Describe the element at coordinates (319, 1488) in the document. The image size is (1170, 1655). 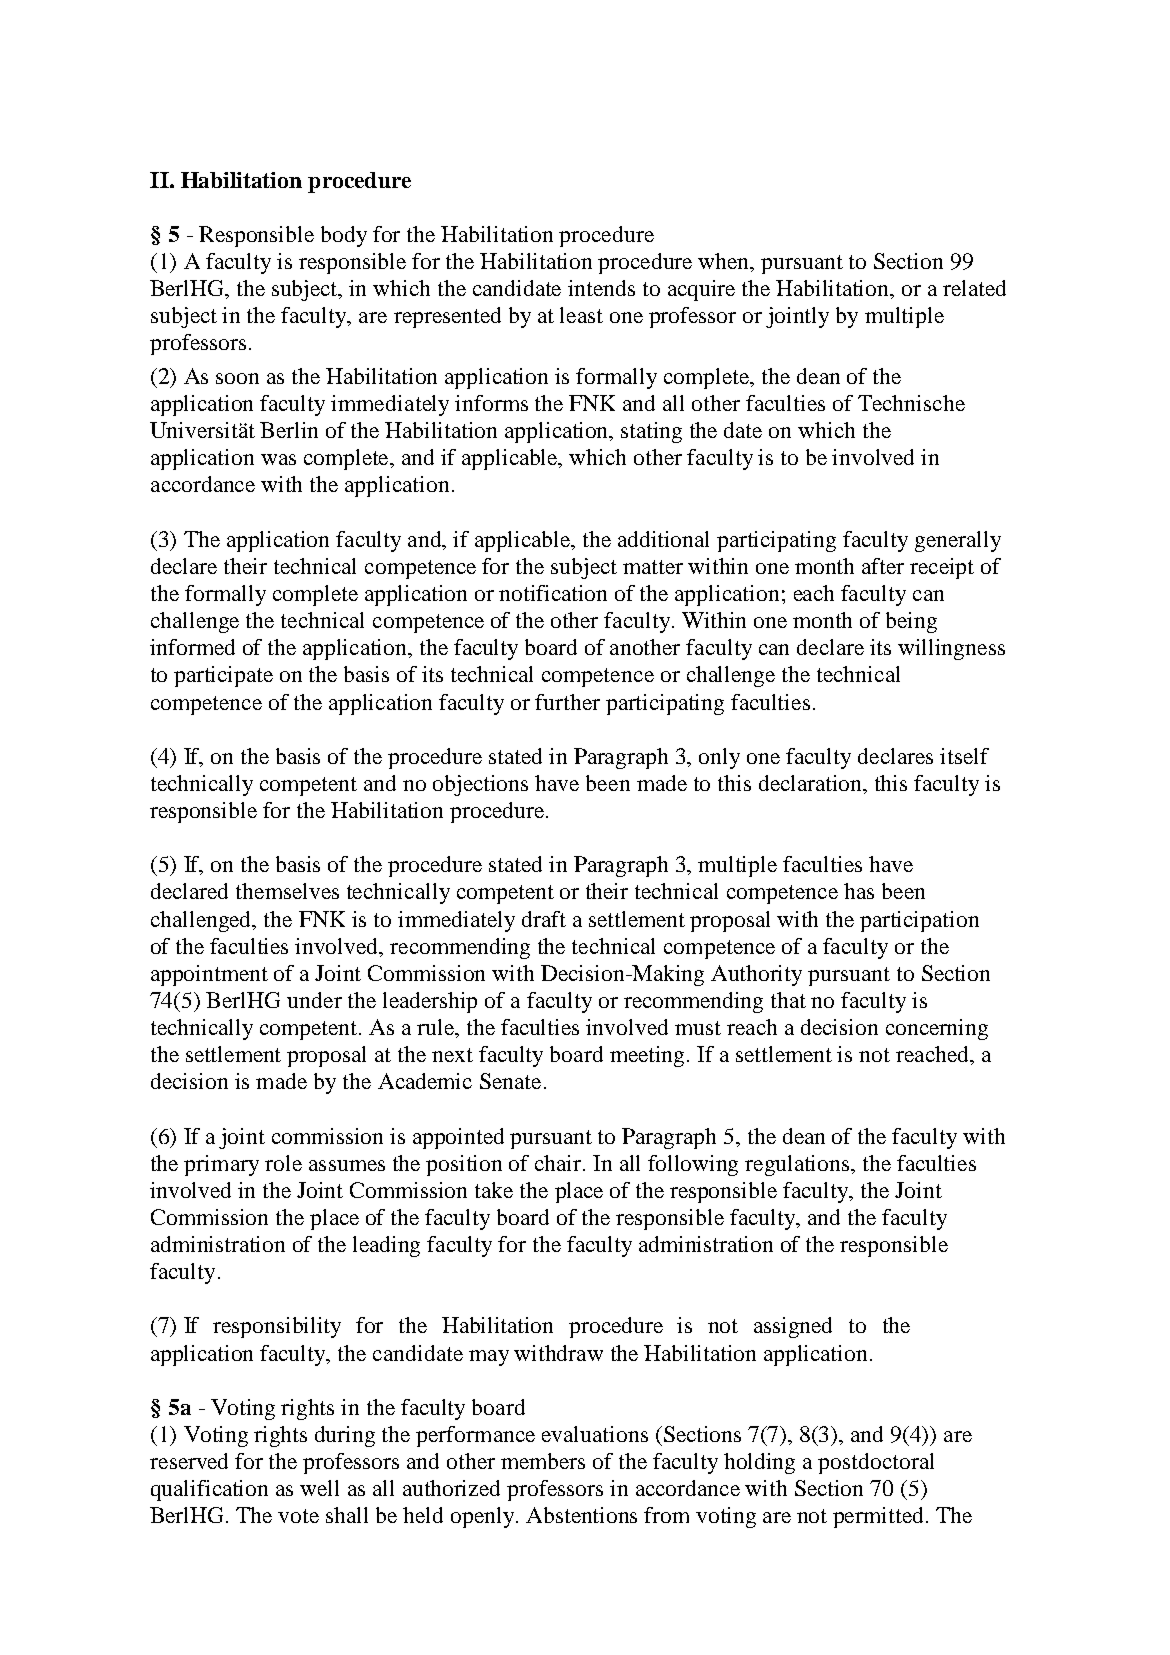
I see `well` at that location.
